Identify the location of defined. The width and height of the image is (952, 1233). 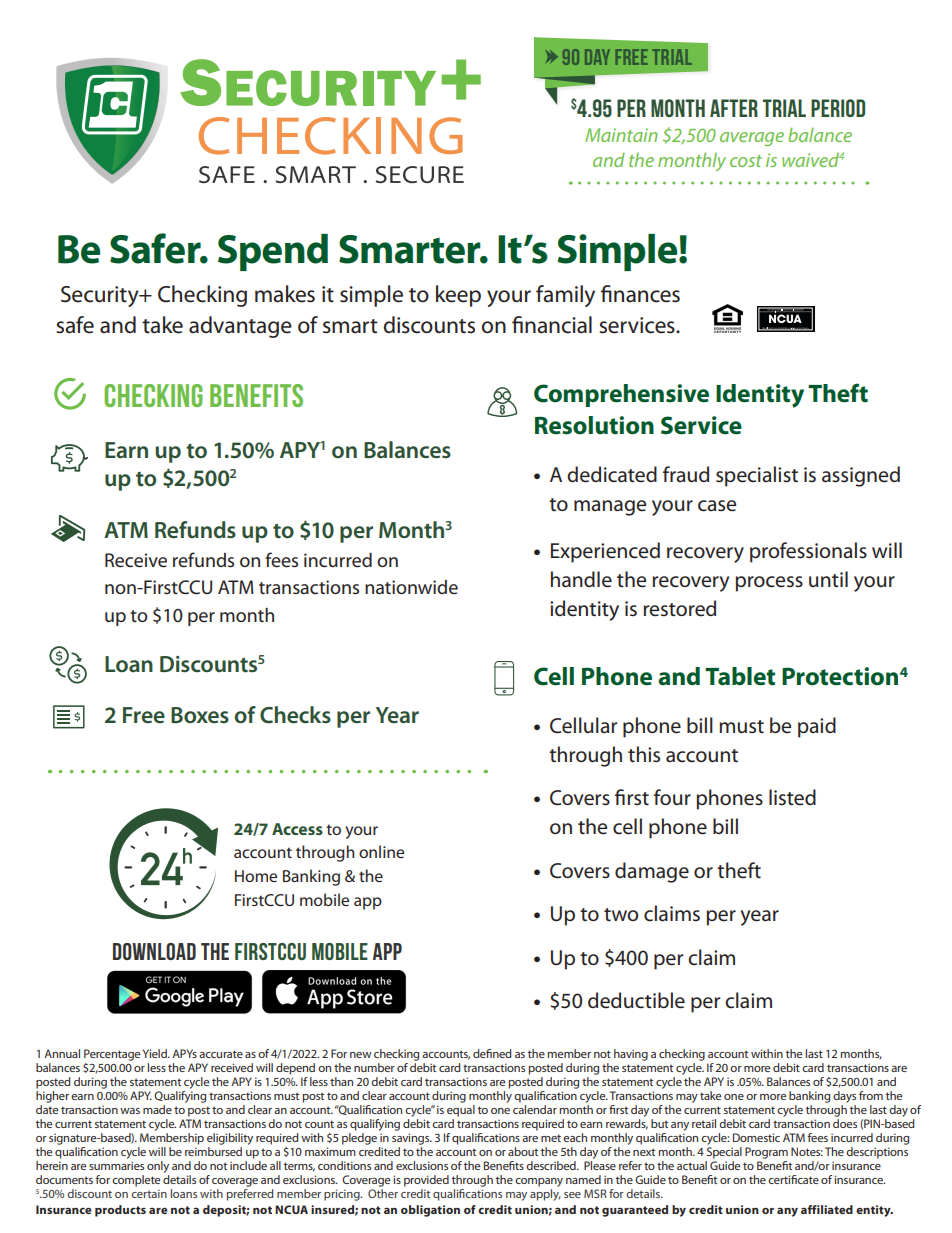
(492, 1053).
